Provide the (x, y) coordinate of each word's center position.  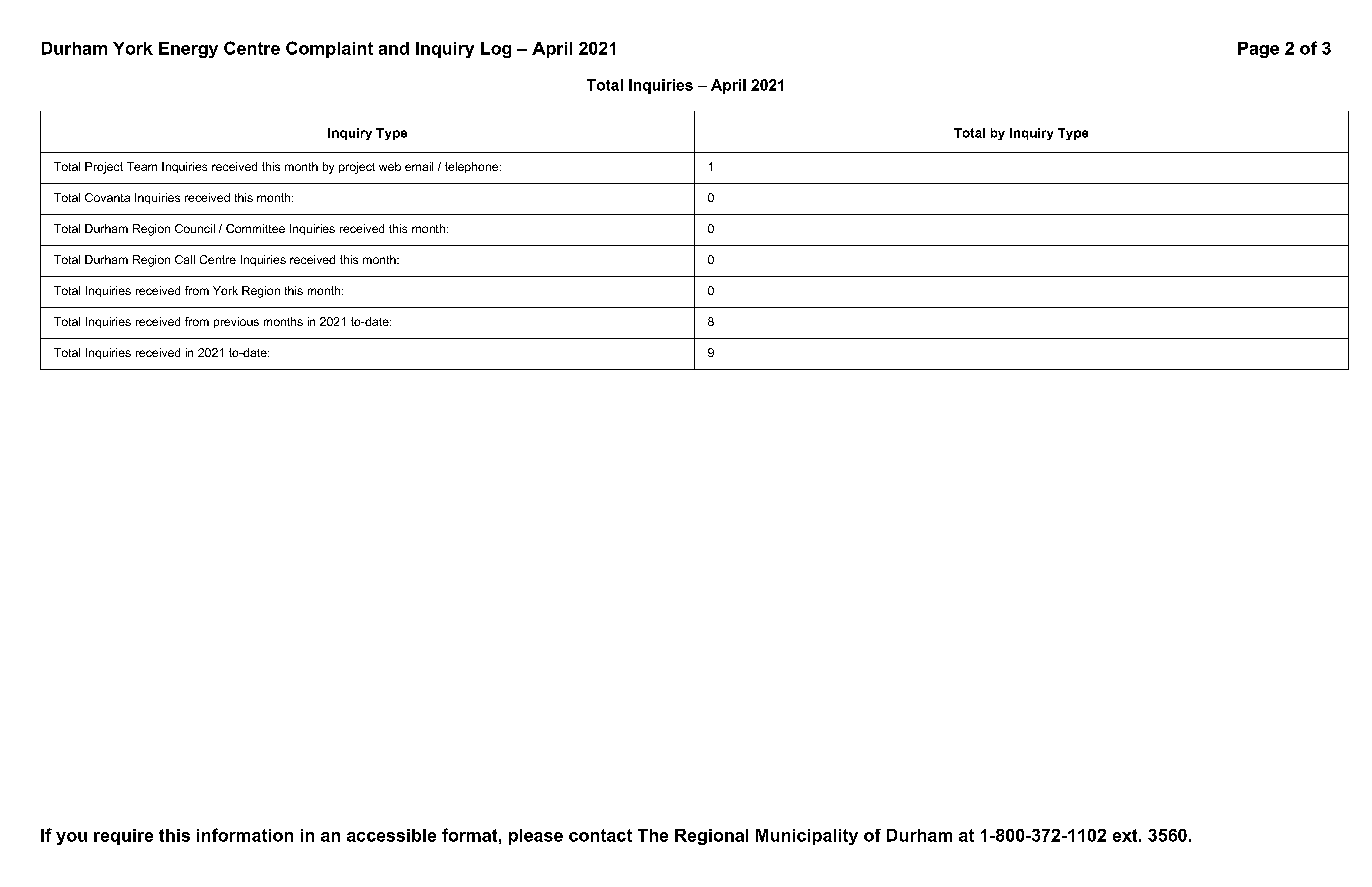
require (123, 837)
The (653, 835)
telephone (473, 167)
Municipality (807, 837)
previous (236, 322)
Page (1258, 50)
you (71, 838)
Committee (255, 228)
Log (496, 50)
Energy (188, 50)
